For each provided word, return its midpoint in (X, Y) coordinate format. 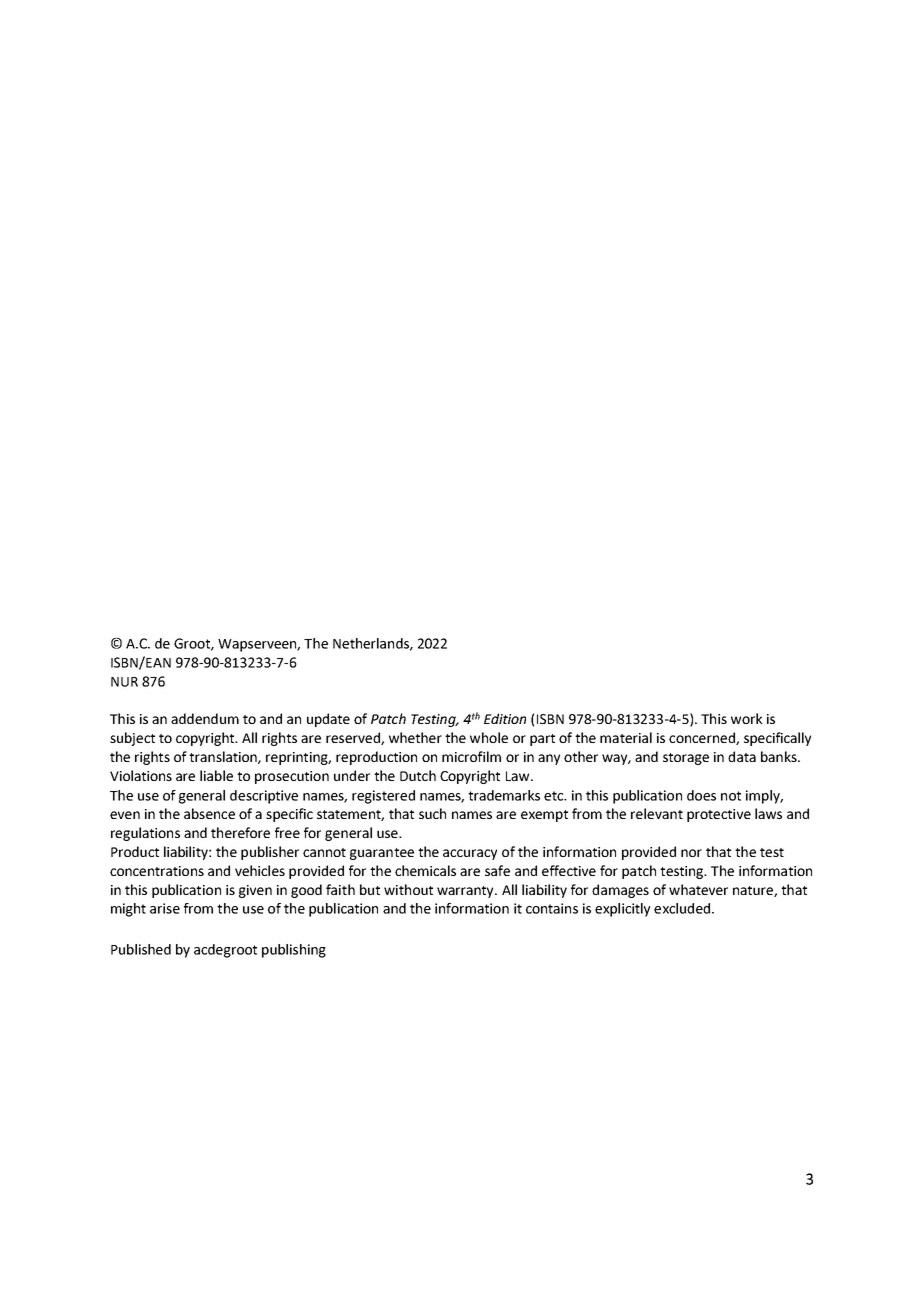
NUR (124, 682)
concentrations (157, 871)
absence (209, 813)
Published (141, 949)
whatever (698, 889)
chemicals (425, 870)
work (747, 718)
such (432, 813)
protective (719, 815)
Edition (505, 718)
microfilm (471, 756)
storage (686, 759)
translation (224, 757)
